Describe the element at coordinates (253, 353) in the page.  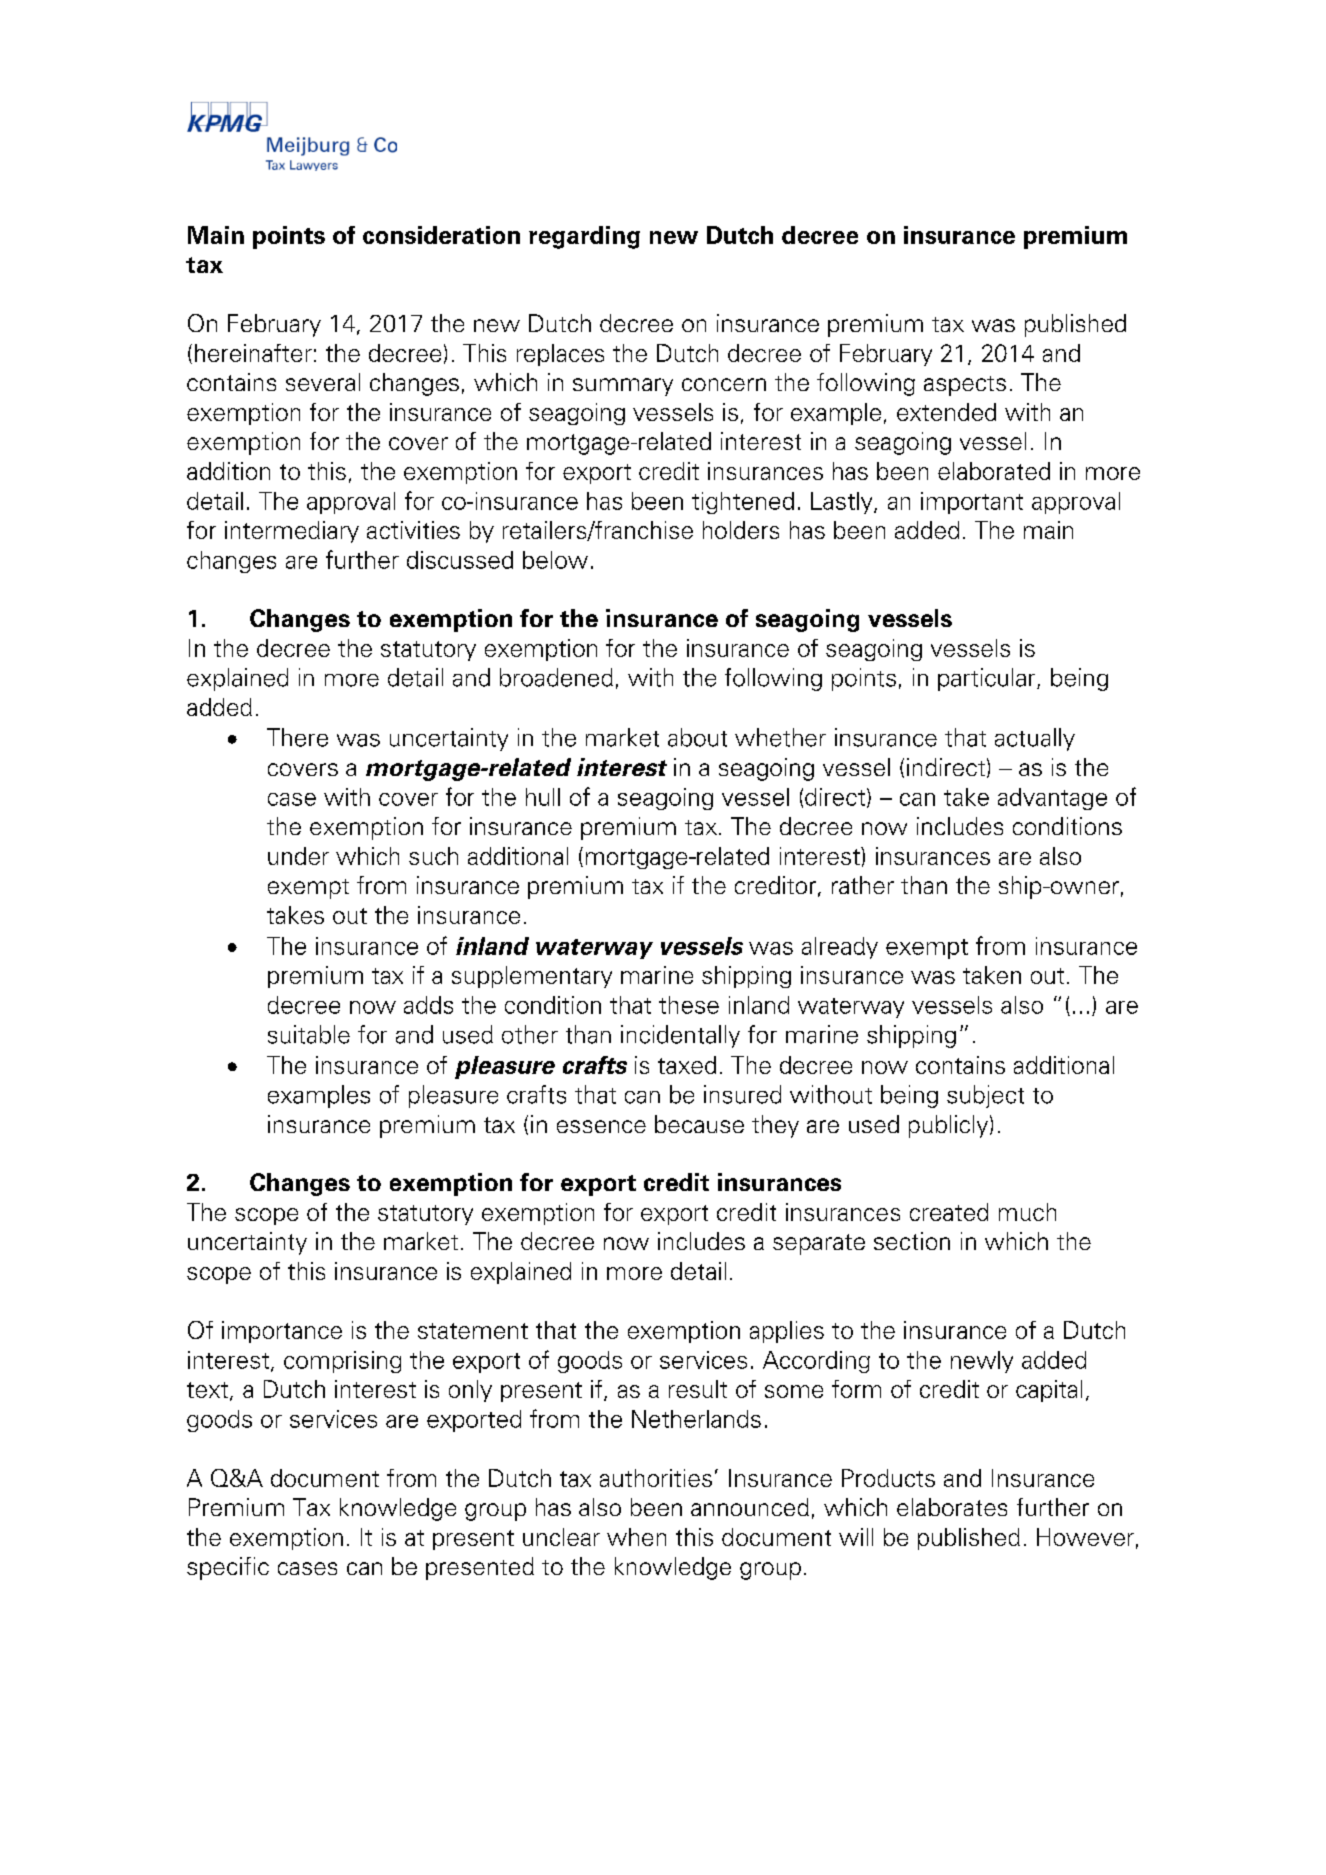
I see `hereinafter` at that location.
